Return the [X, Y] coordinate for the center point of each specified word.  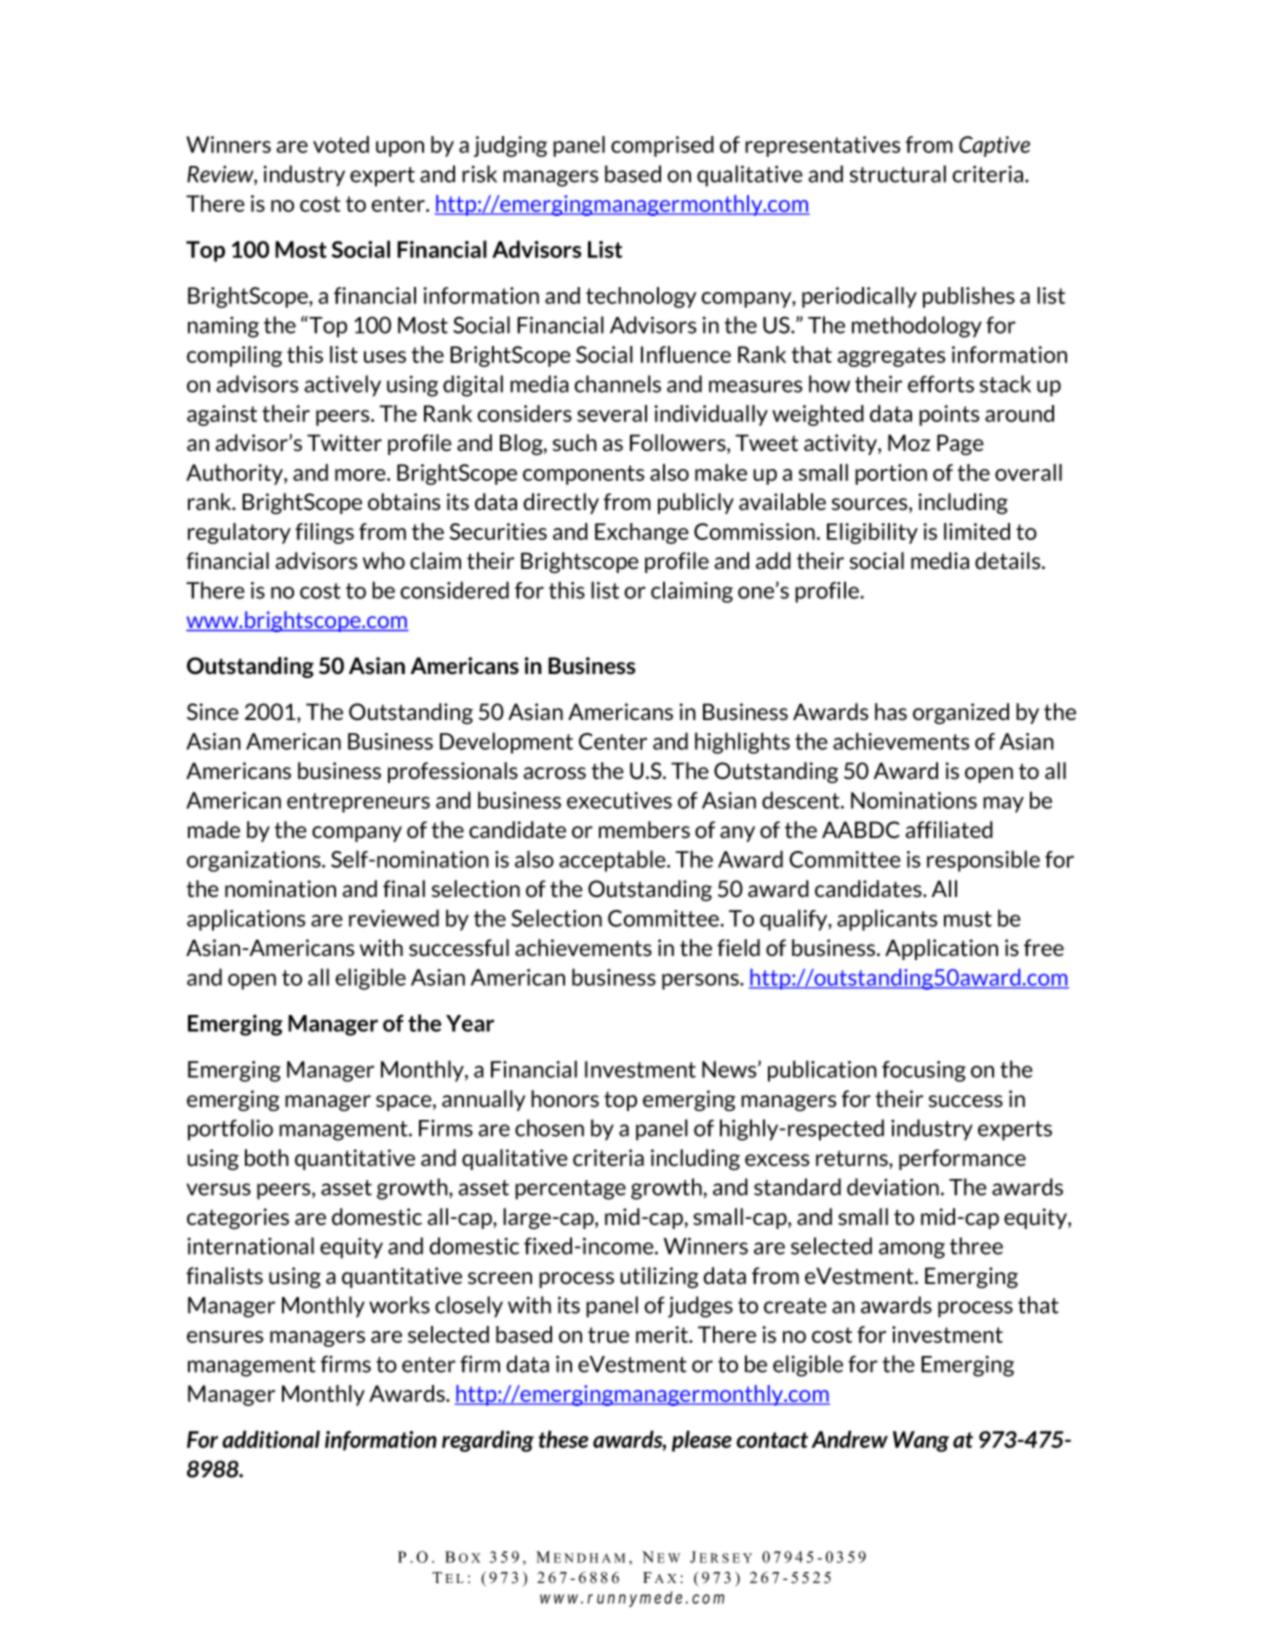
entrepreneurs [358, 803]
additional [271, 1439]
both [267, 1158]
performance [962, 1159]
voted [341, 144]
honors [565, 1099]
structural [898, 174]
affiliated [949, 830]
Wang [921, 1441]
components [583, 475]
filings [324, 533]
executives [619, 800]
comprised [662, 146]
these [563, 1439]
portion [891, 474]
